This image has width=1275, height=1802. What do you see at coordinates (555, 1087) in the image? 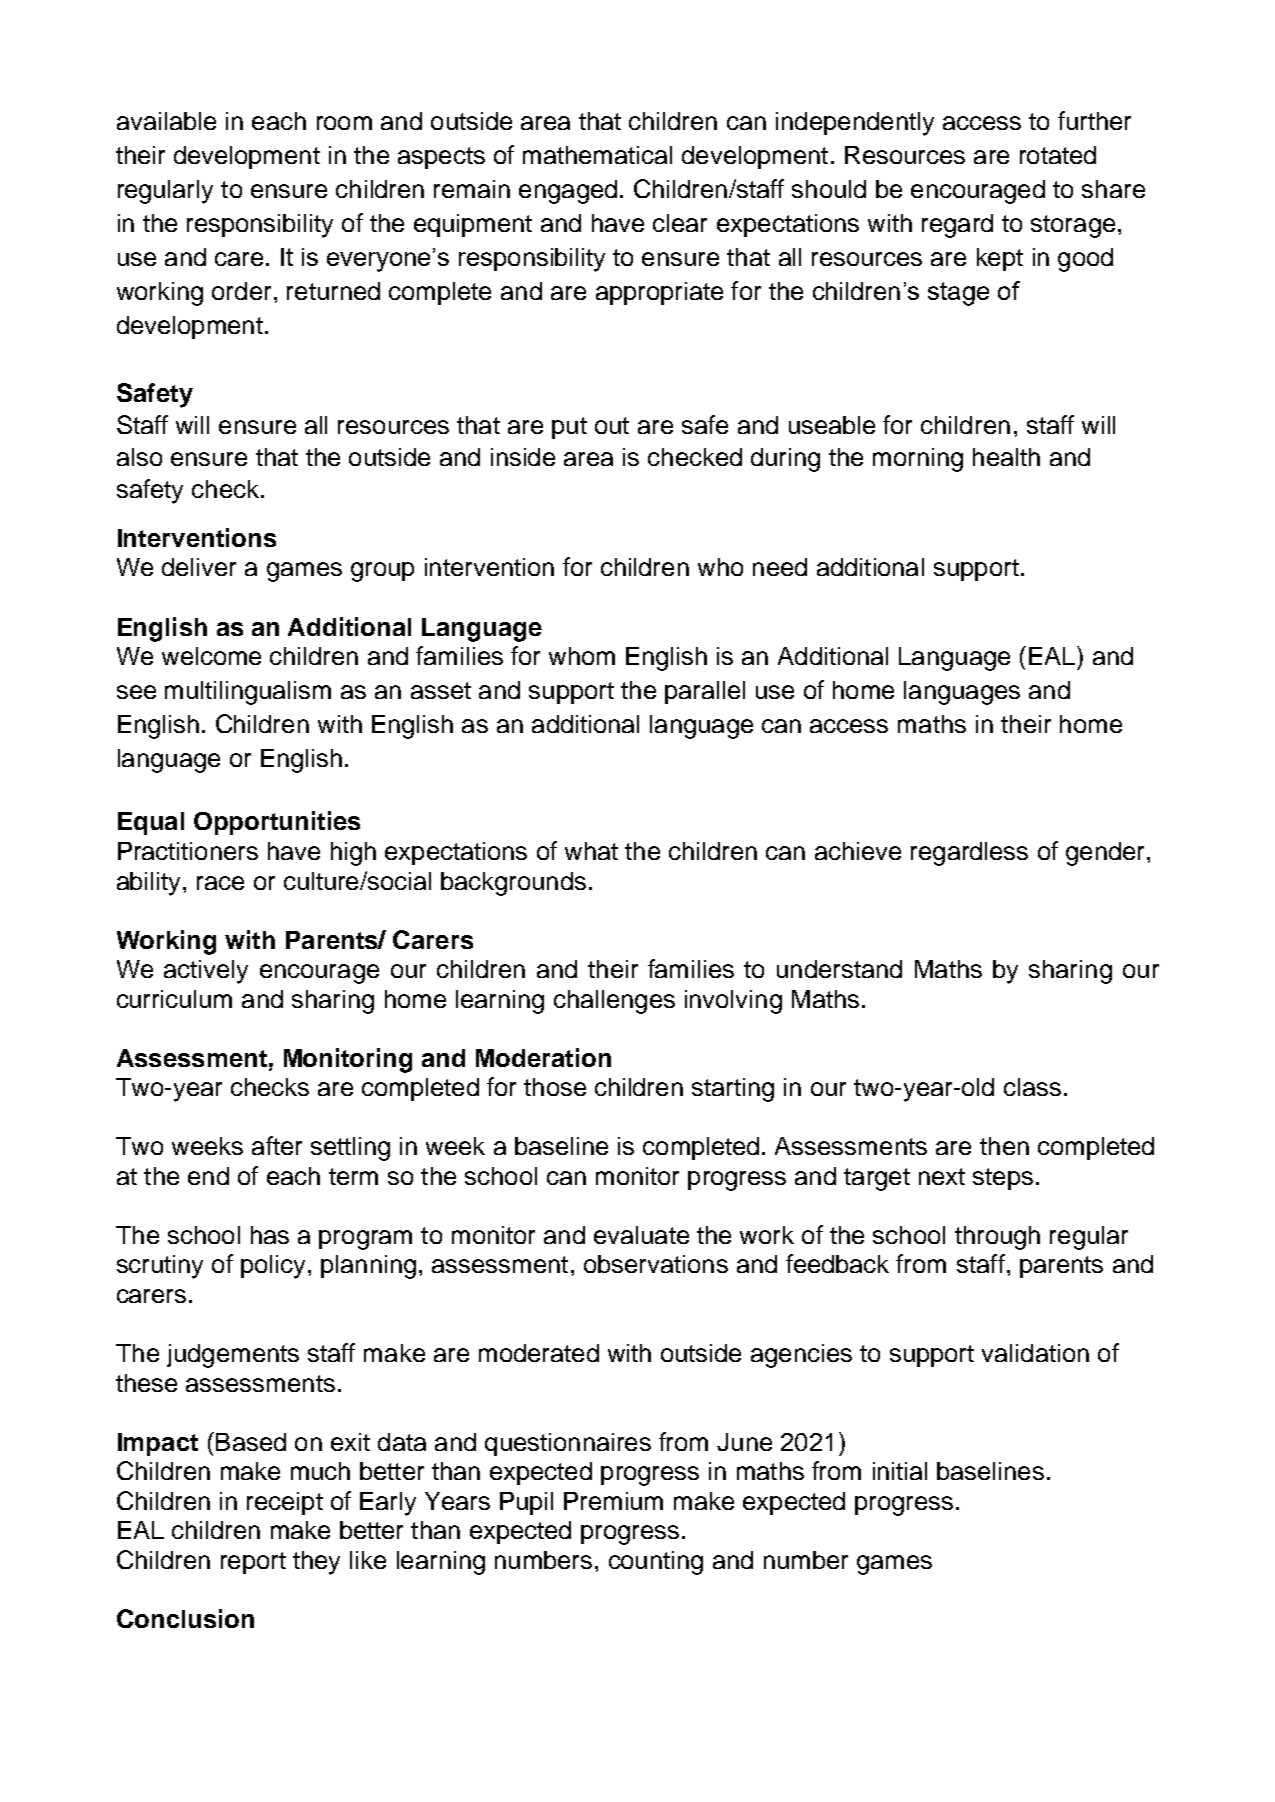
I see `those` at bounding box center [555, 1087].
